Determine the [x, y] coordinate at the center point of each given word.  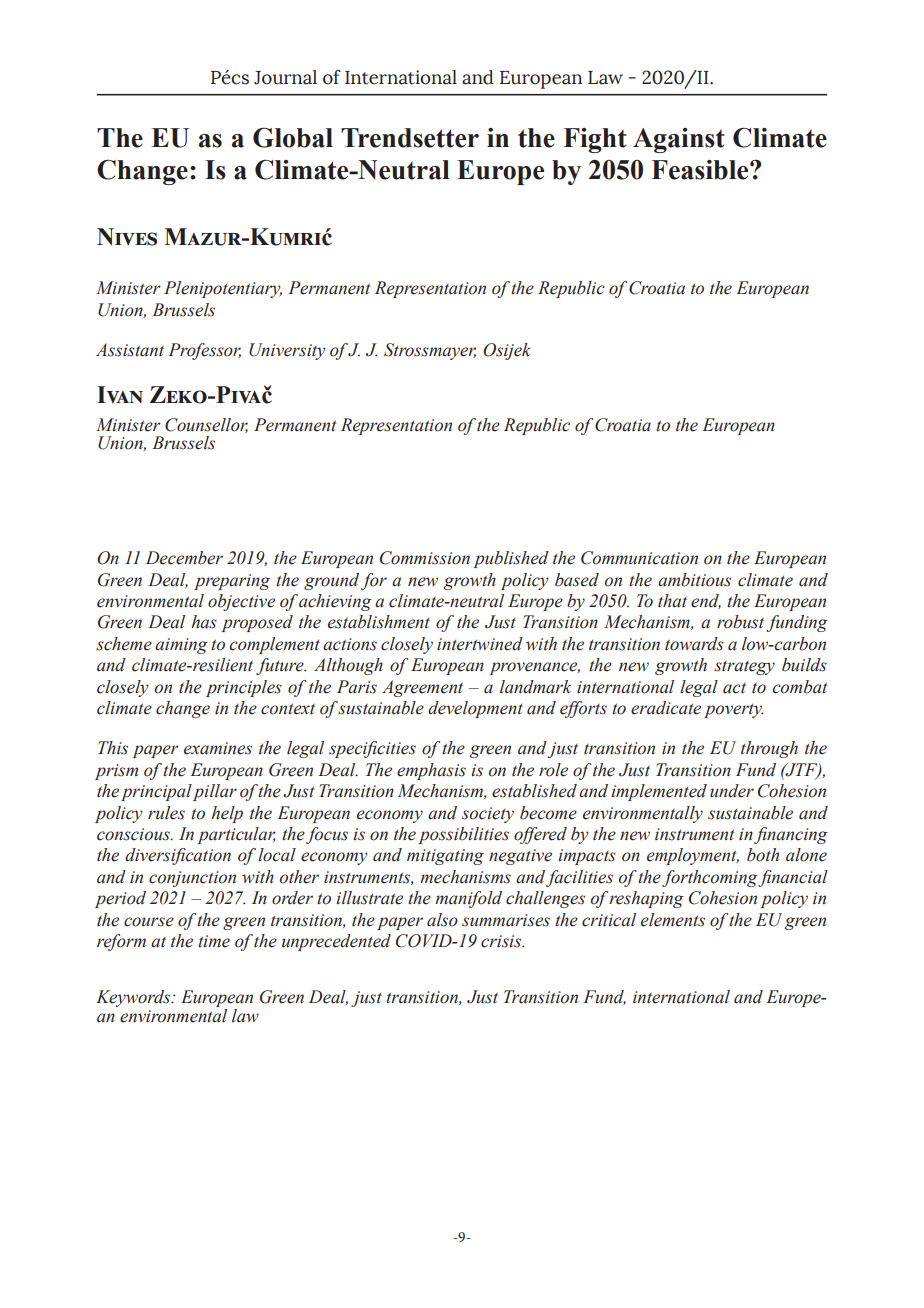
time [214, 941]
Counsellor [206, 425]
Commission [425, 558]
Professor [204, 351]
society [488, 815]
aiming [181, 646]
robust [740, 622]
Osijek [507, 351]
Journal [285, 77]
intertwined [480, 644]
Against [679, 140]
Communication [639, 558]
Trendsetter [410, 138]
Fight [595, 140]
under [732, 791]
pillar [215, 792]
